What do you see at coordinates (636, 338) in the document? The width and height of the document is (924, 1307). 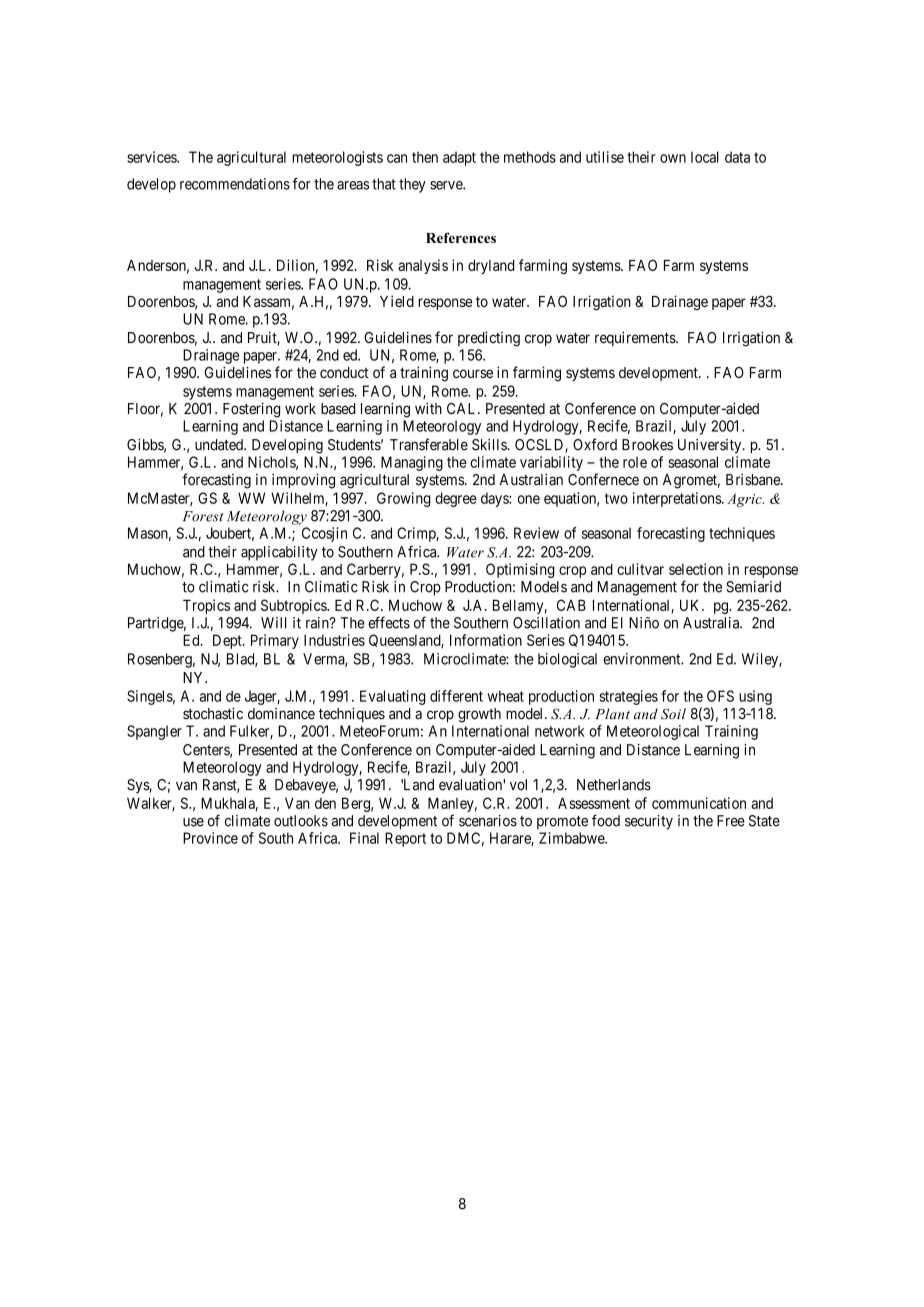 I see `requirements` at bounding box center [636, 338].
